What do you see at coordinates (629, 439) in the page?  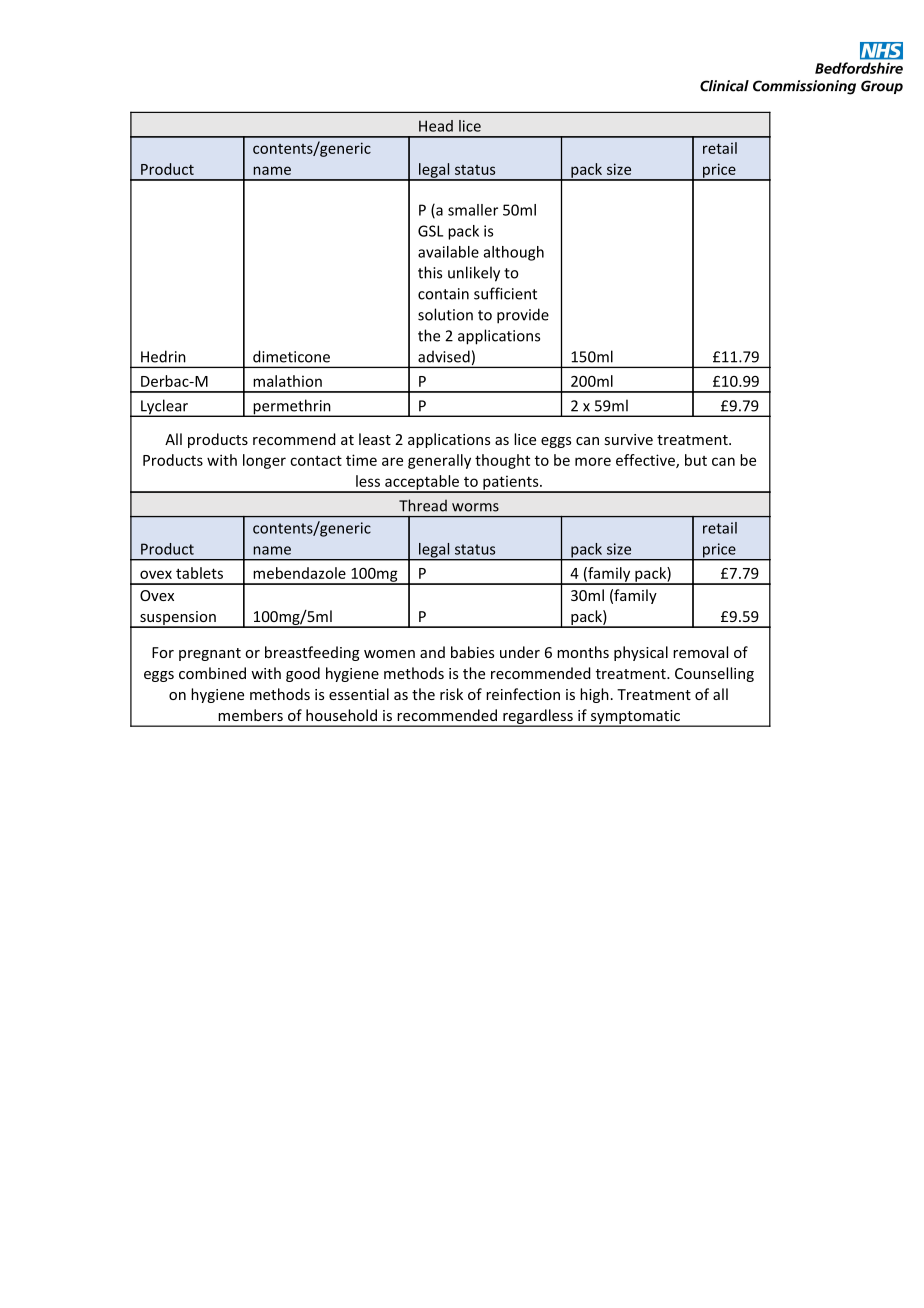 I see `survive` at bounding box center [629, 439].
